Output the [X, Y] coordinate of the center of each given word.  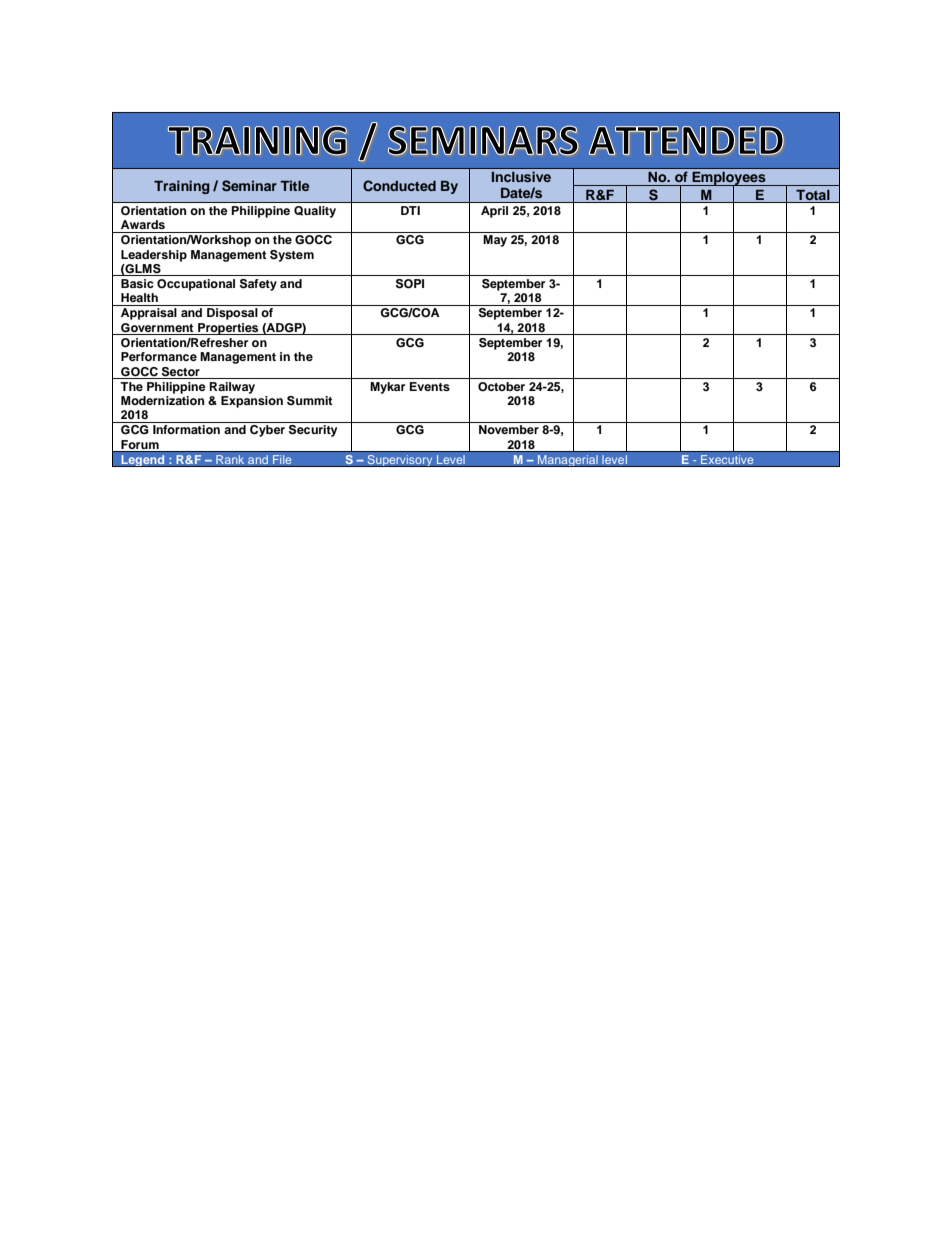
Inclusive [521, 176]
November [509, 429]
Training [182, 187]
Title [294, 185]
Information [186, 429]
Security [313, 431]
